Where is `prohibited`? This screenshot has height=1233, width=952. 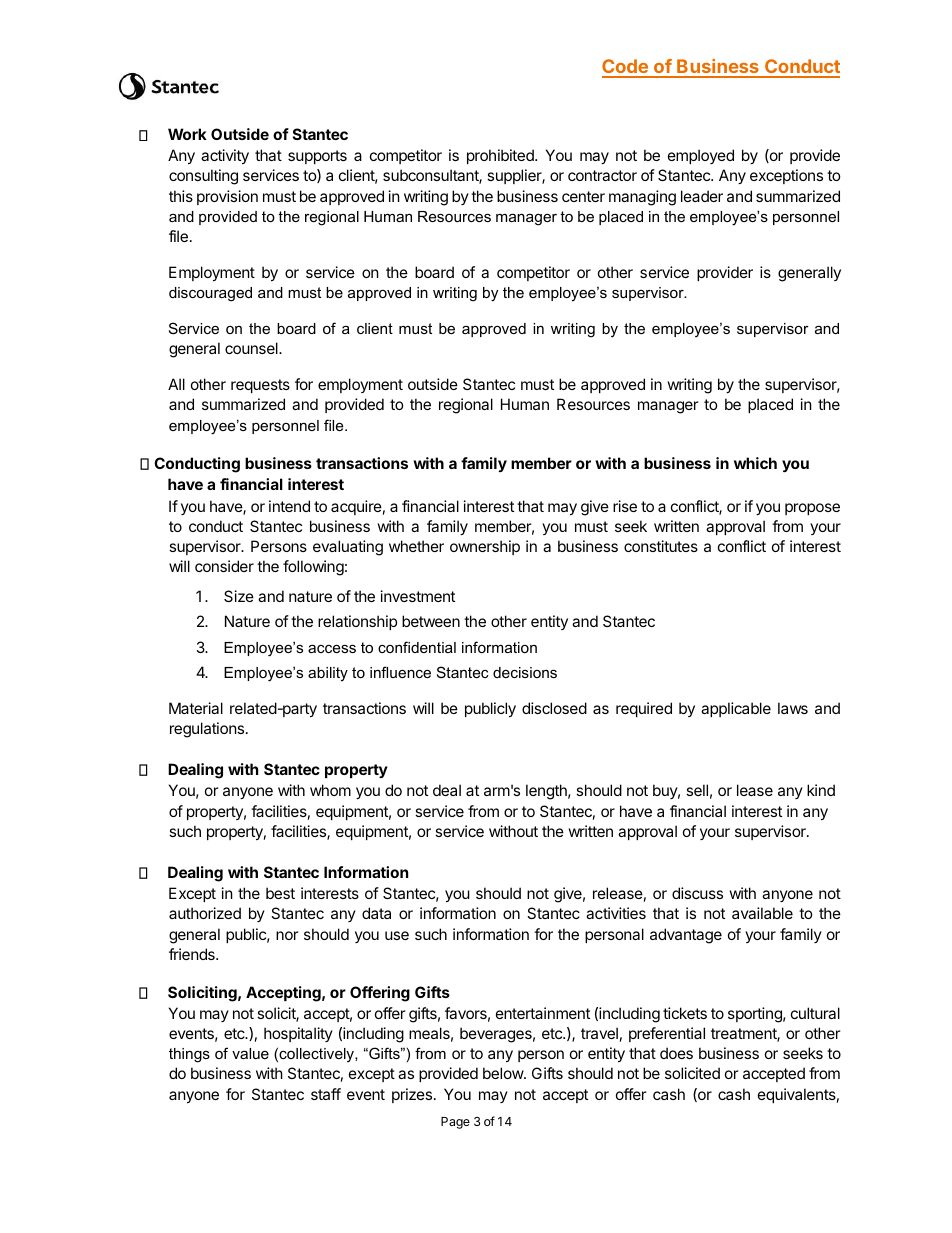
prohibited is located at coordinates (501, 156).
